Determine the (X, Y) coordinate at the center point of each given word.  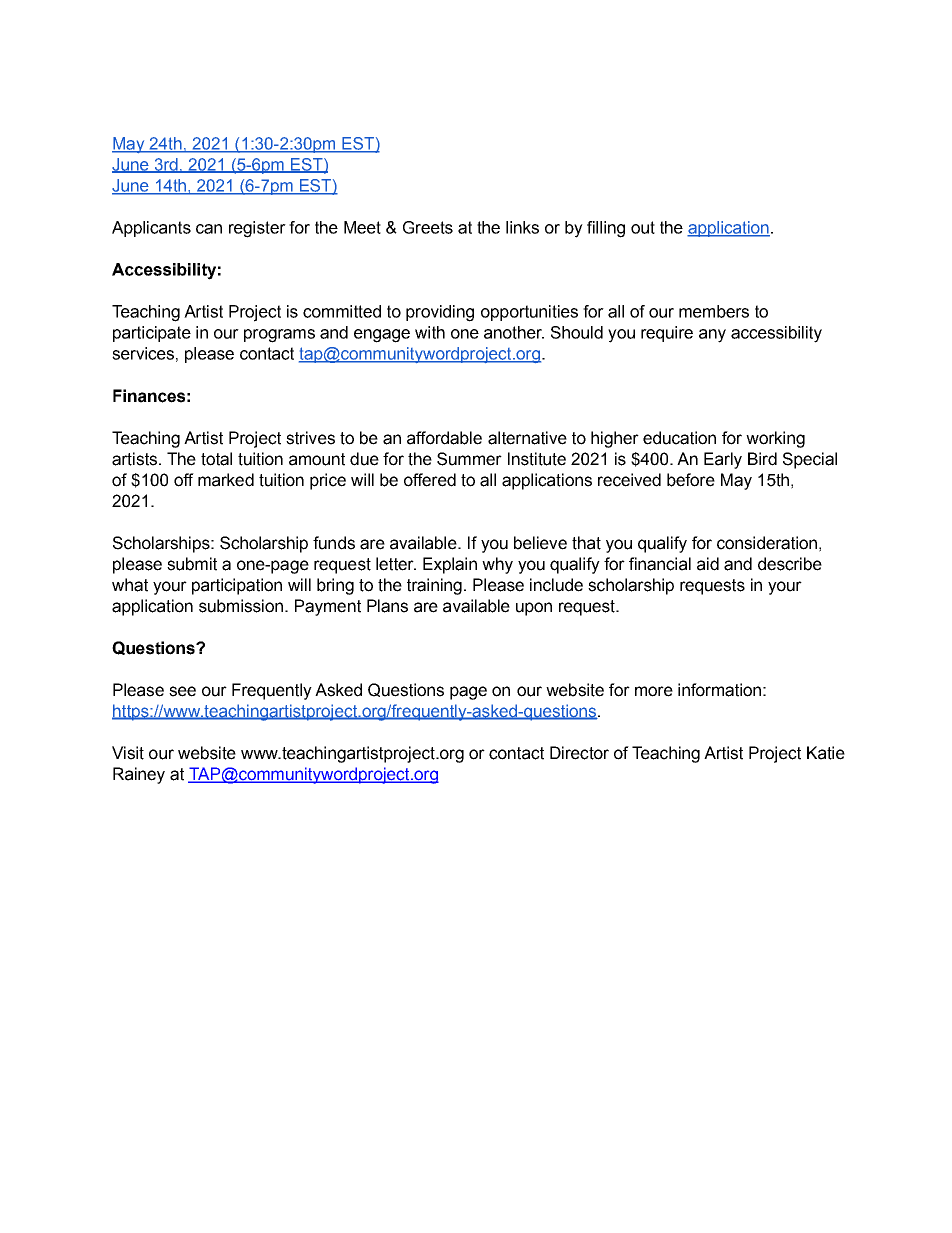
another (514, 332)
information (719, 690)
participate (152, 334)
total (216, 459)
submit (192, 564)
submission (241, 606)
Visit (128, 753)
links (522, 227)
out (643, 227)
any (712, 336)
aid (708, 564)
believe (540, 543)
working (775, 439)
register (257, 229)
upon (534, 609)
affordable (444, 438)
